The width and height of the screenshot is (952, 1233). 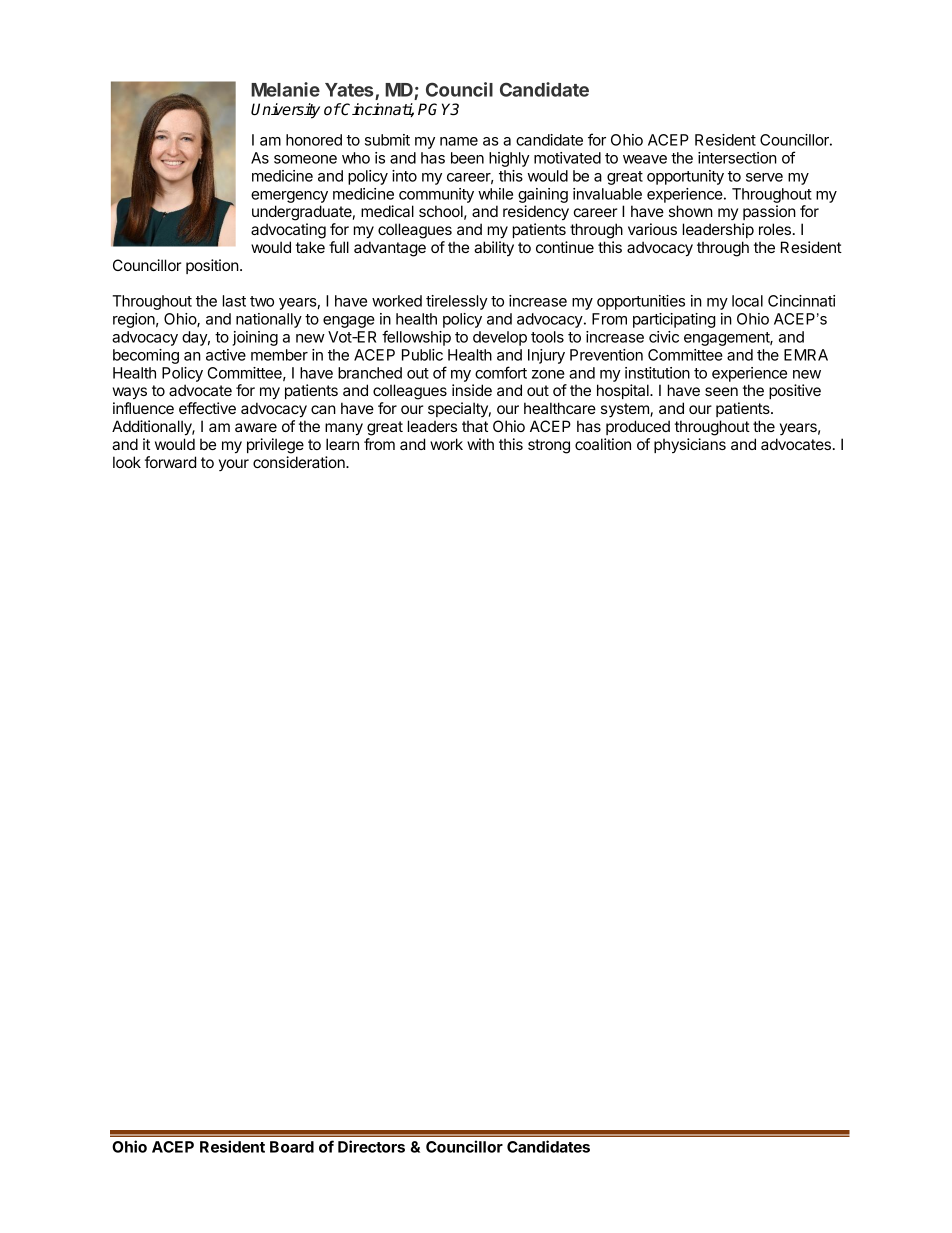 I want to click on active, so click(x=226, y=355).
